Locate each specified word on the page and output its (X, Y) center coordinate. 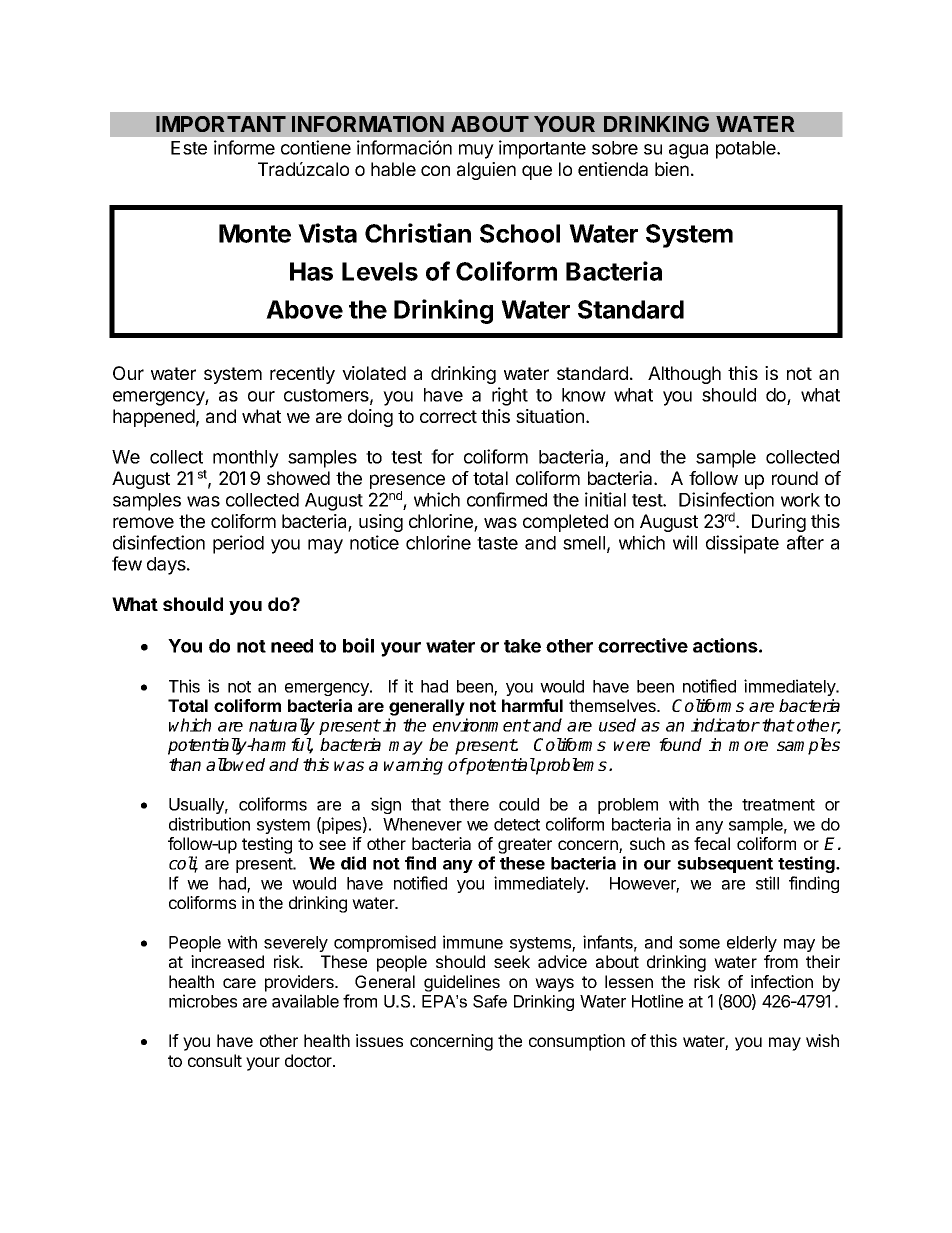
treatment (778, 805)
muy (476, 151)
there (469, 804)
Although (684, 375)
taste (497, 543)
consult (215, 1060)
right (510, 396)
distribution (209, 824)
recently (302, 375)
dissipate (742, 544)
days (167, 566)
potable (747, 150)
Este (189, 148)
